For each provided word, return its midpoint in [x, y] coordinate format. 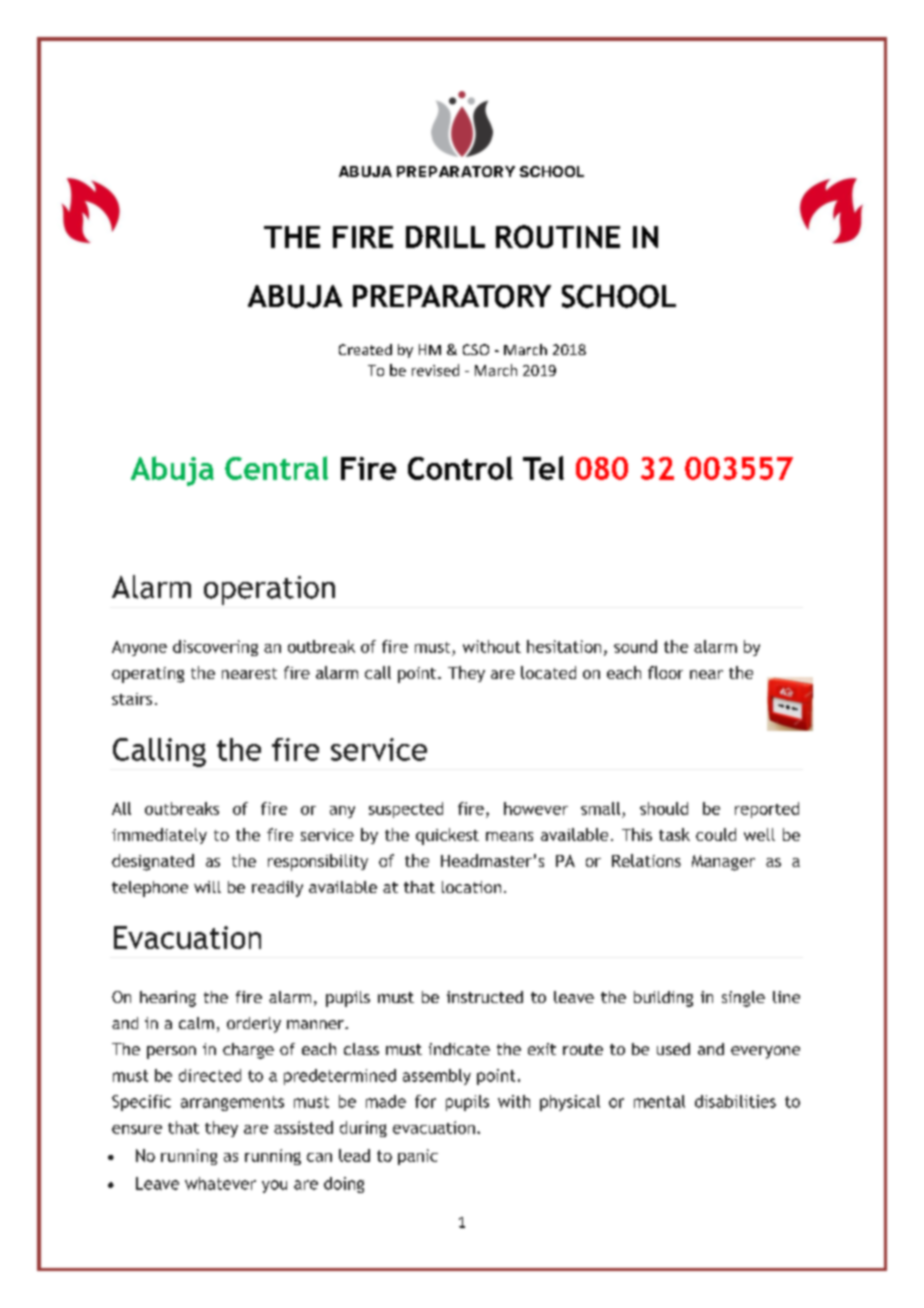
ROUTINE [558, 236]
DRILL [445, 237]
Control [460, 468]
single [743, 999]
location [471, 887]
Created [365, 349]
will [207, 887]
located [548, 672]
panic [418, 1157]
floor [665, 672]
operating [148, 675]
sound [635, 646]
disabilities [735, 1101]
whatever [220, 1183]
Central [276, 468]
